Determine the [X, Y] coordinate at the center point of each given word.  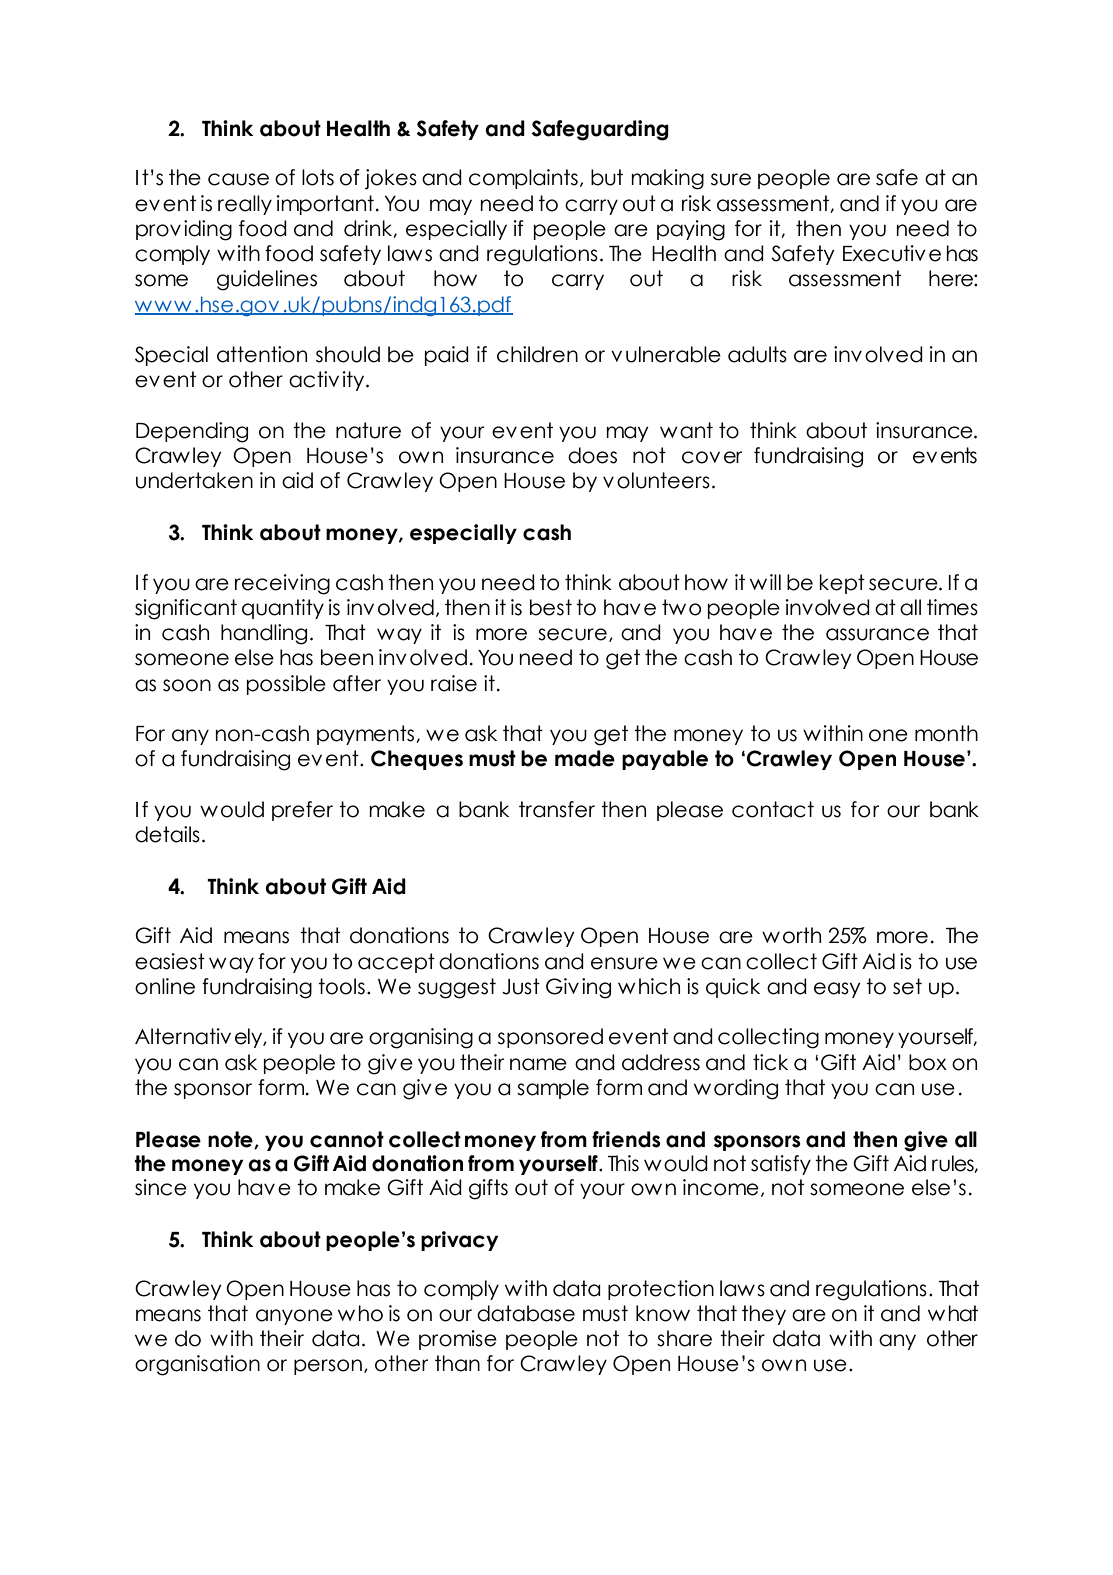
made [585, 758]
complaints [523, 179]
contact [773, 809]
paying [691, 230]
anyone [294, 1317]
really [245, 205]
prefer [302, 811]
